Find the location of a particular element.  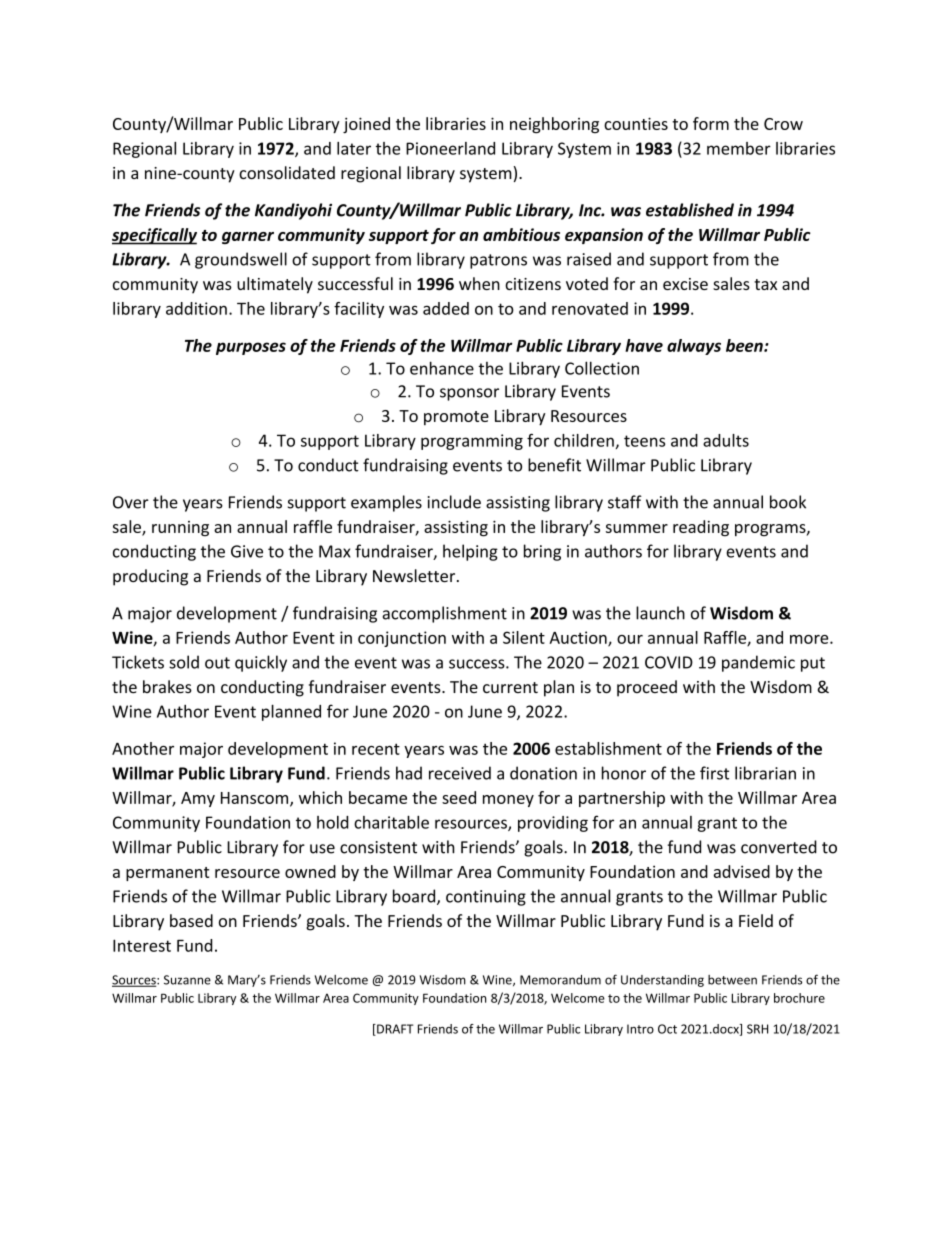

Over is located at coordinates (131, 502).
